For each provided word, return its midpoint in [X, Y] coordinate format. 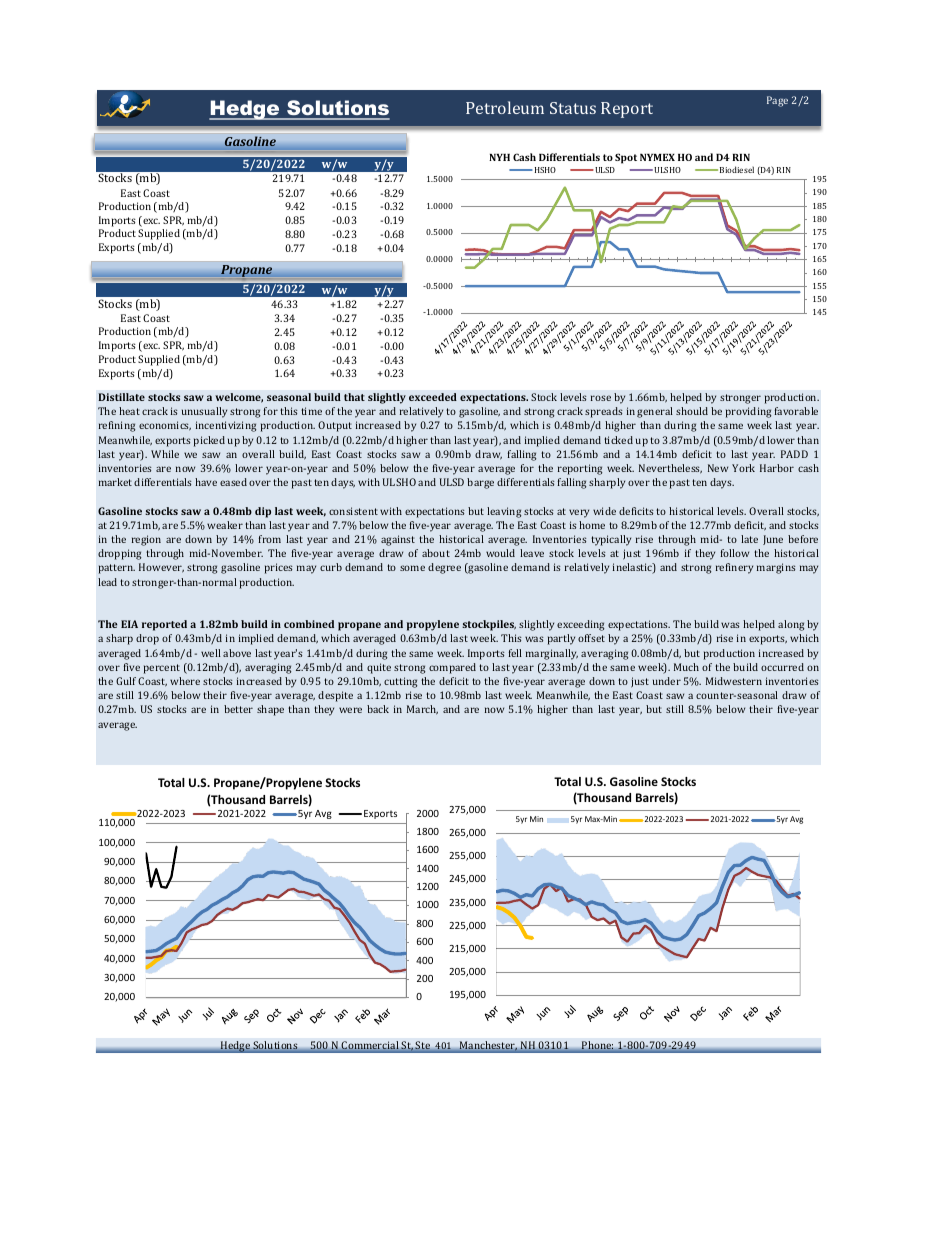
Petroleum [505, 107]
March [422, 710]
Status [573, 108]
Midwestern [734, 681]
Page [777, 101]
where [185, 681]
